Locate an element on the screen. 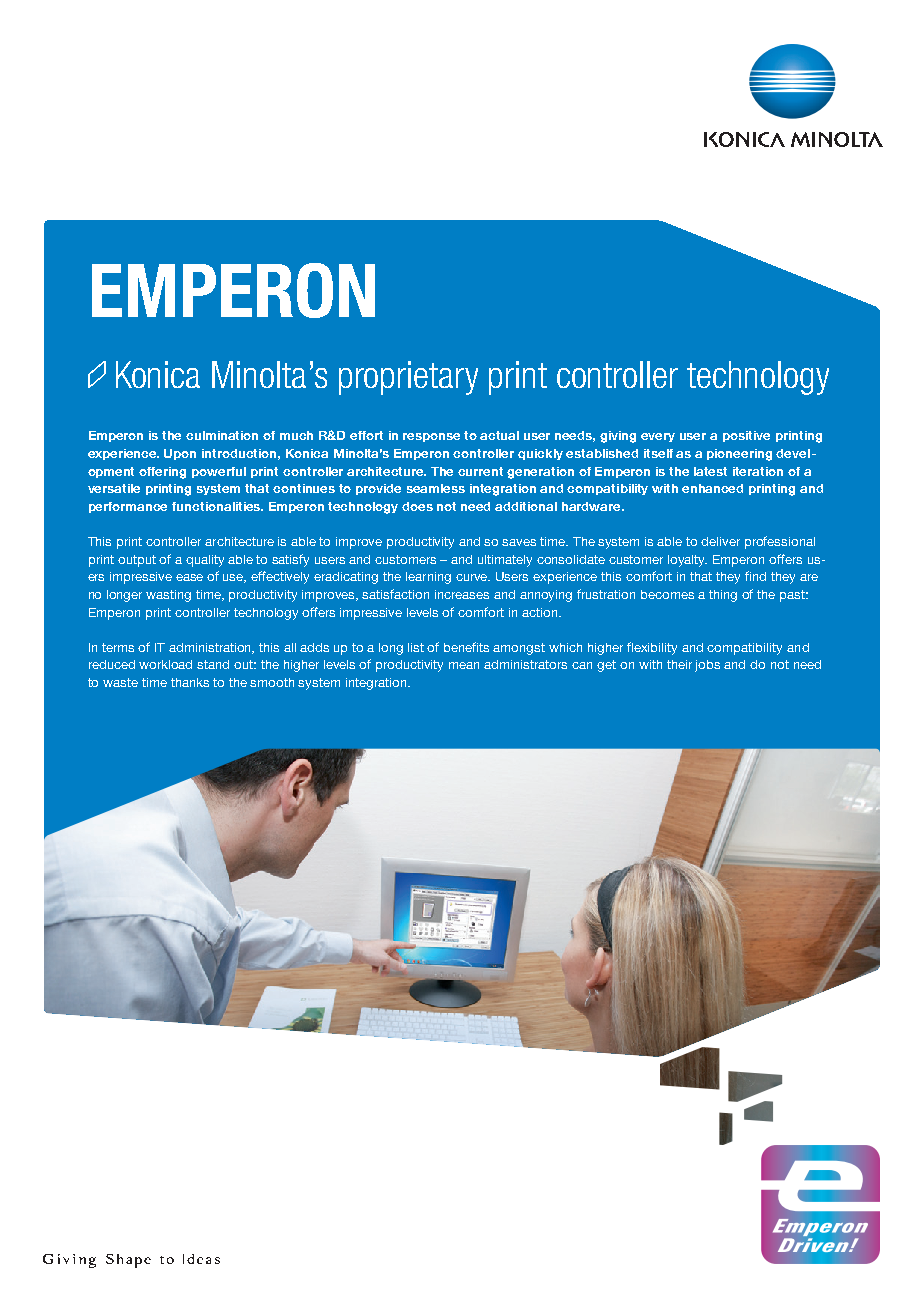  proprietary is located at coordinates (408, 378).
